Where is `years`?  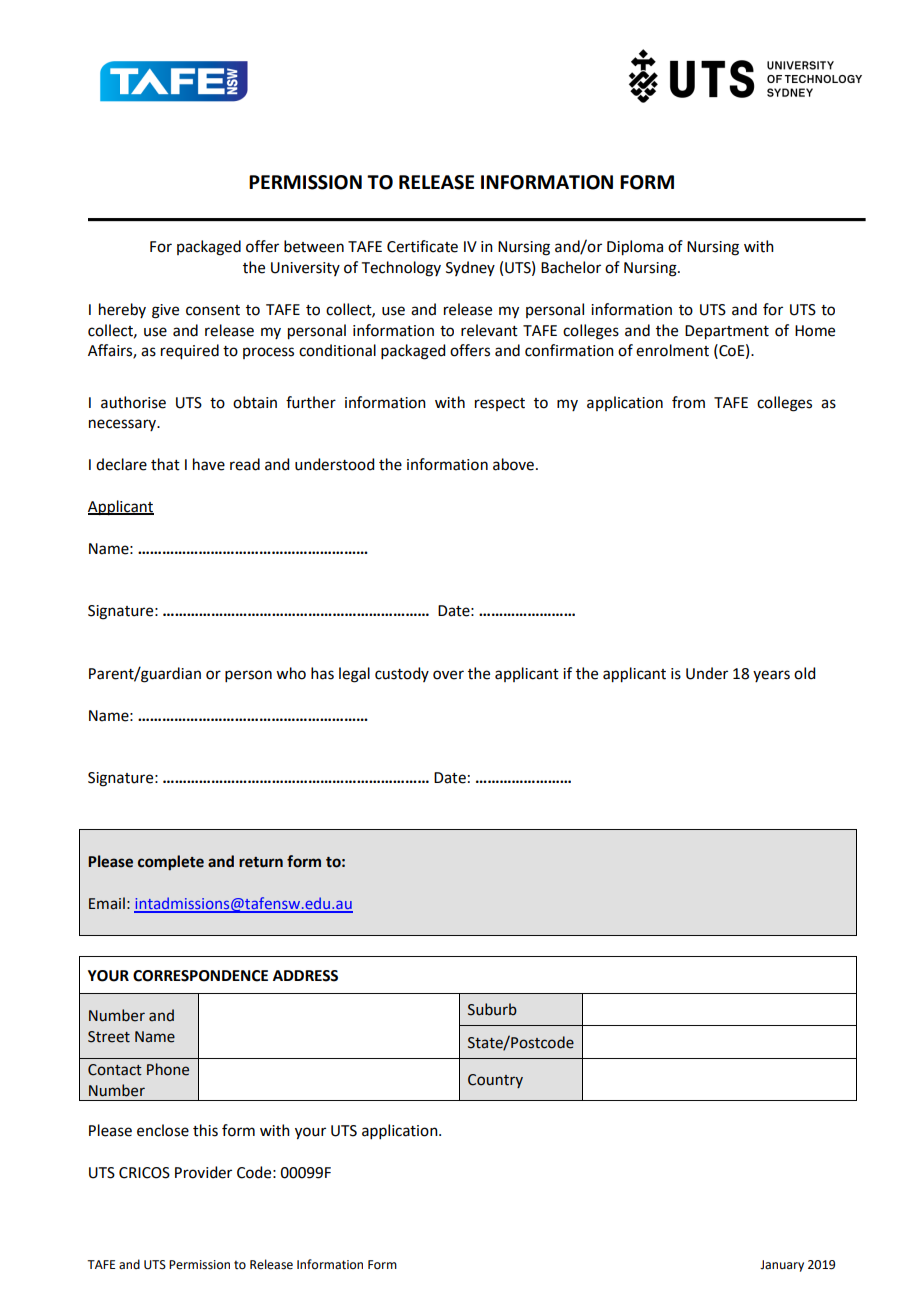 years is located at coordinates (771, 676).
